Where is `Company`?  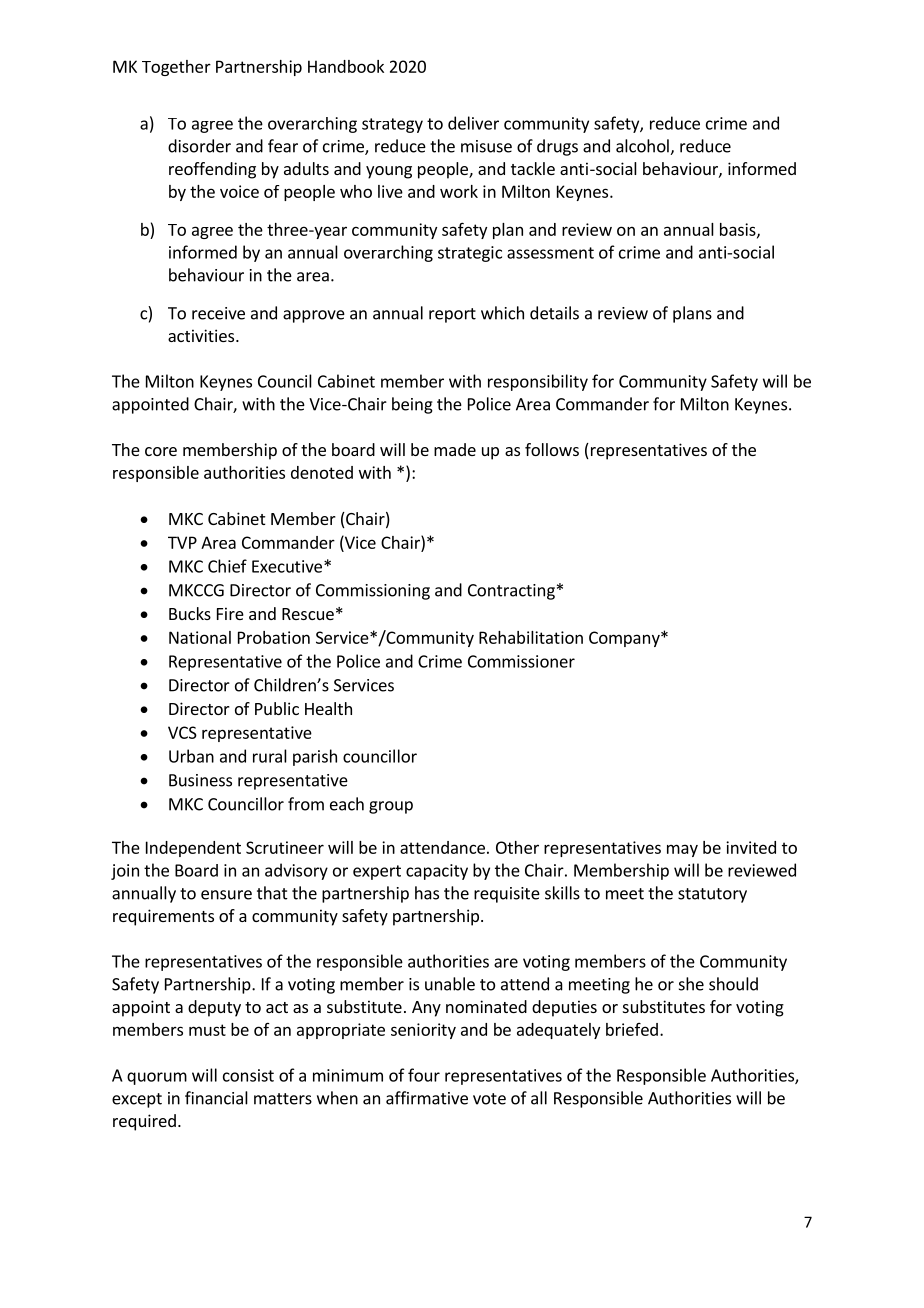 Company is located at coordinates (625, 639).
